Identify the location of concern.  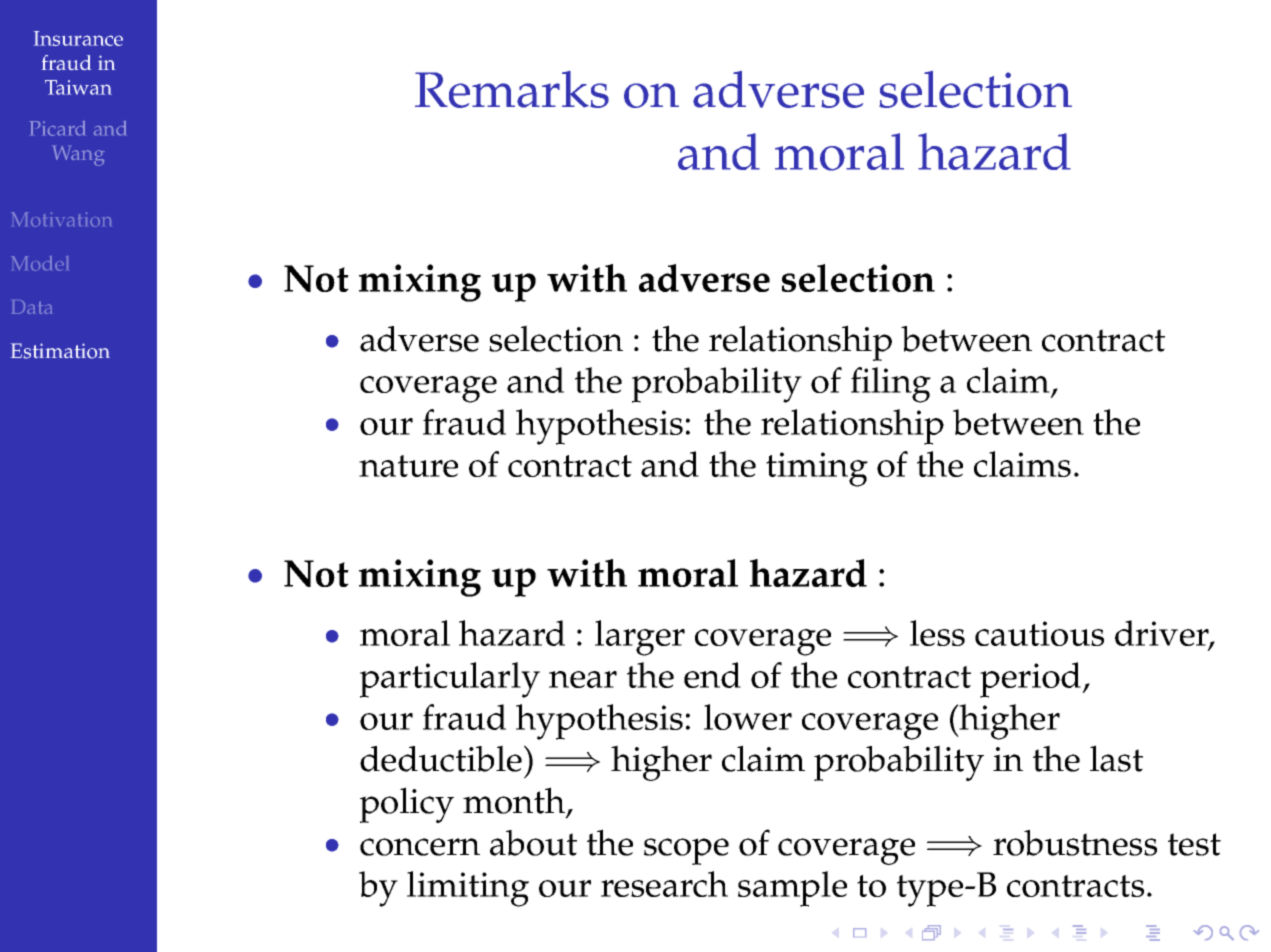
(420, 847).
